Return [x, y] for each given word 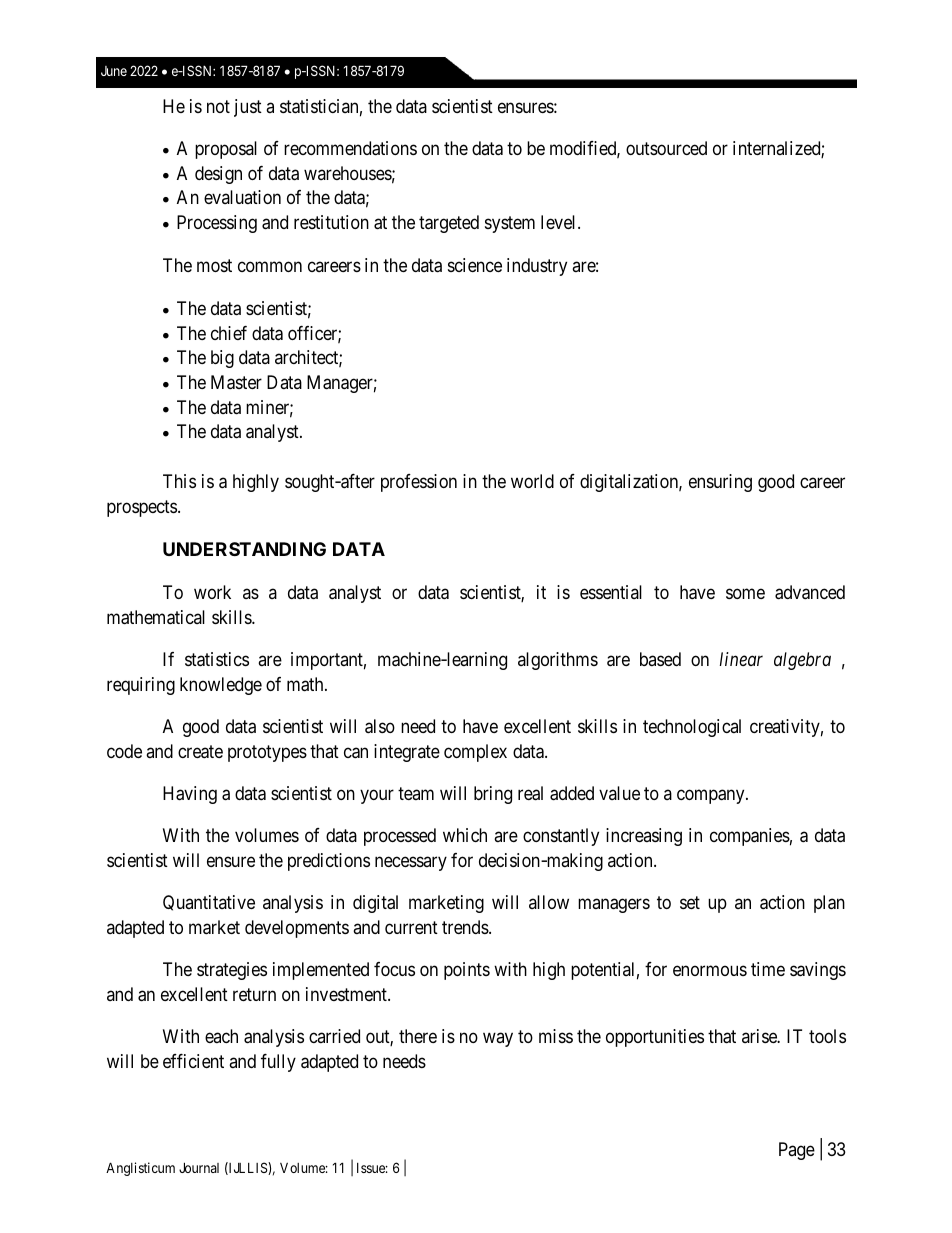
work [212, 592]
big [222, 359]
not [218, 106]
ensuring [720, 483]
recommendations [350, 148]
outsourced [666, 148]
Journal [199, 1167]
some [745, 594]
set [690, 902]
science [475, 265]
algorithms [558, 661]
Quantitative [209, 903]
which [465, 835]
